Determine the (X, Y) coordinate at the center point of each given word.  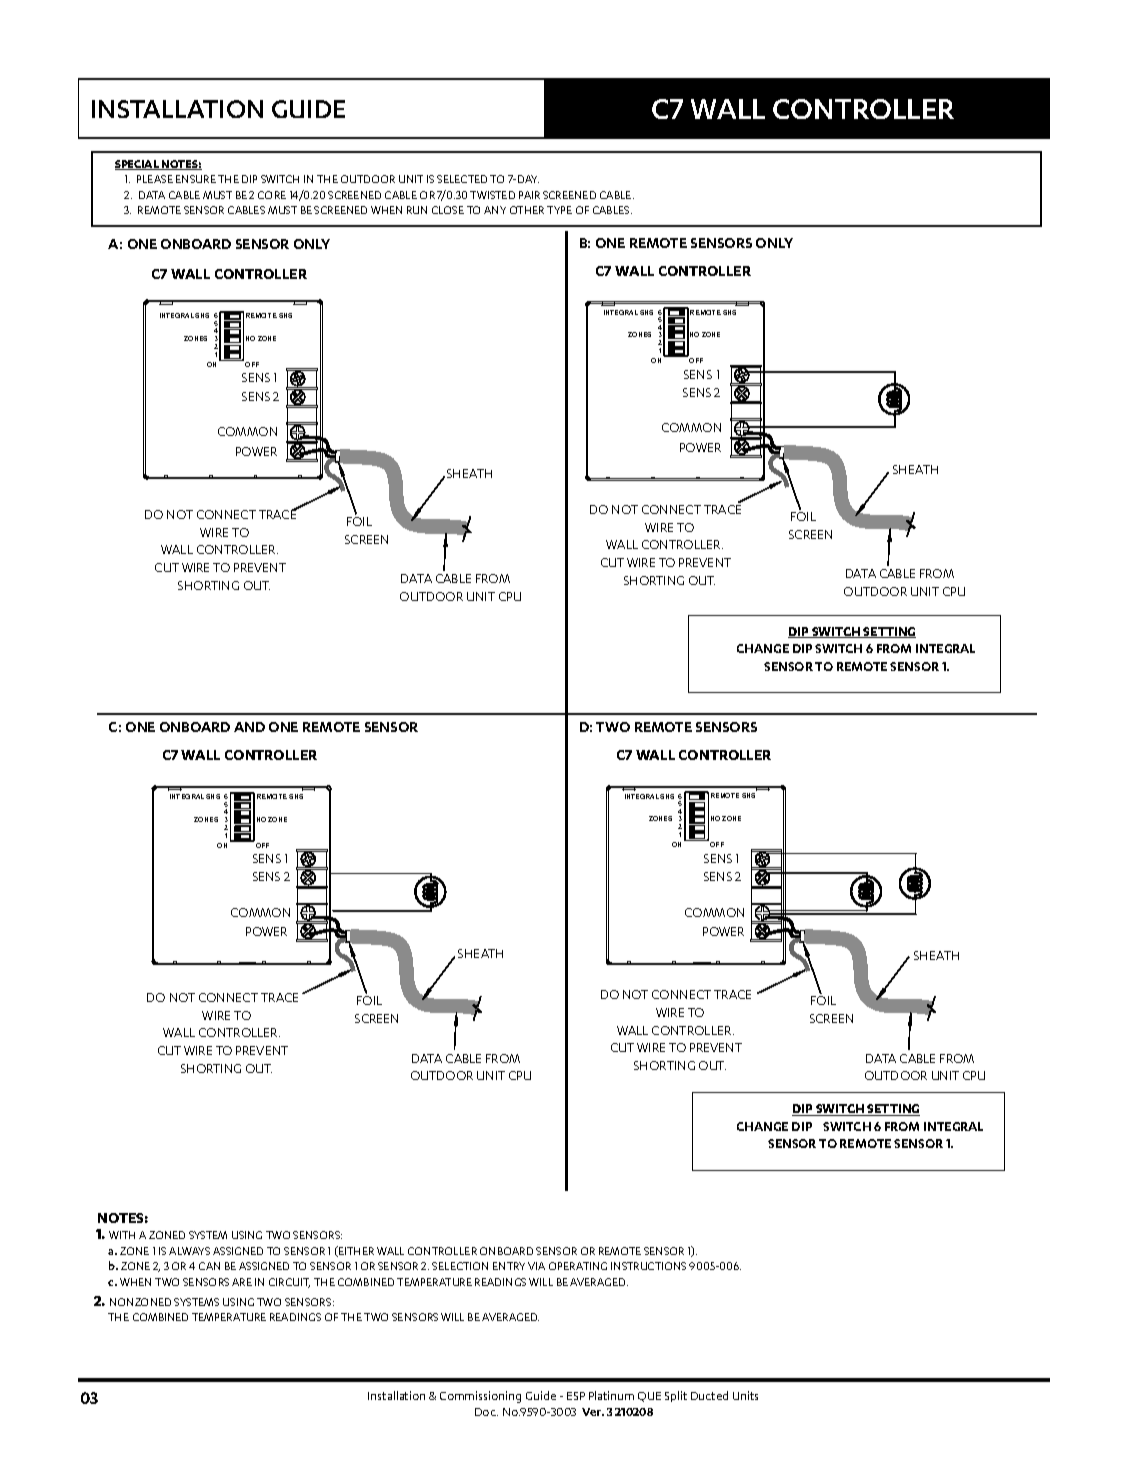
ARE (242, 1282)
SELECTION (460, 1266)
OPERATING (578, 1266)
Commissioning (480, 1397)
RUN (417, 210)
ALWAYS (189, 1251)
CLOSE (448, 210)
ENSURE (196, 179)
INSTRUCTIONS (648, 1266)
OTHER (527, 210)
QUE (649, 1397)
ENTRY (509, 1266)
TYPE (559, 210)
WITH (122, 1235)
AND (249, 727)
